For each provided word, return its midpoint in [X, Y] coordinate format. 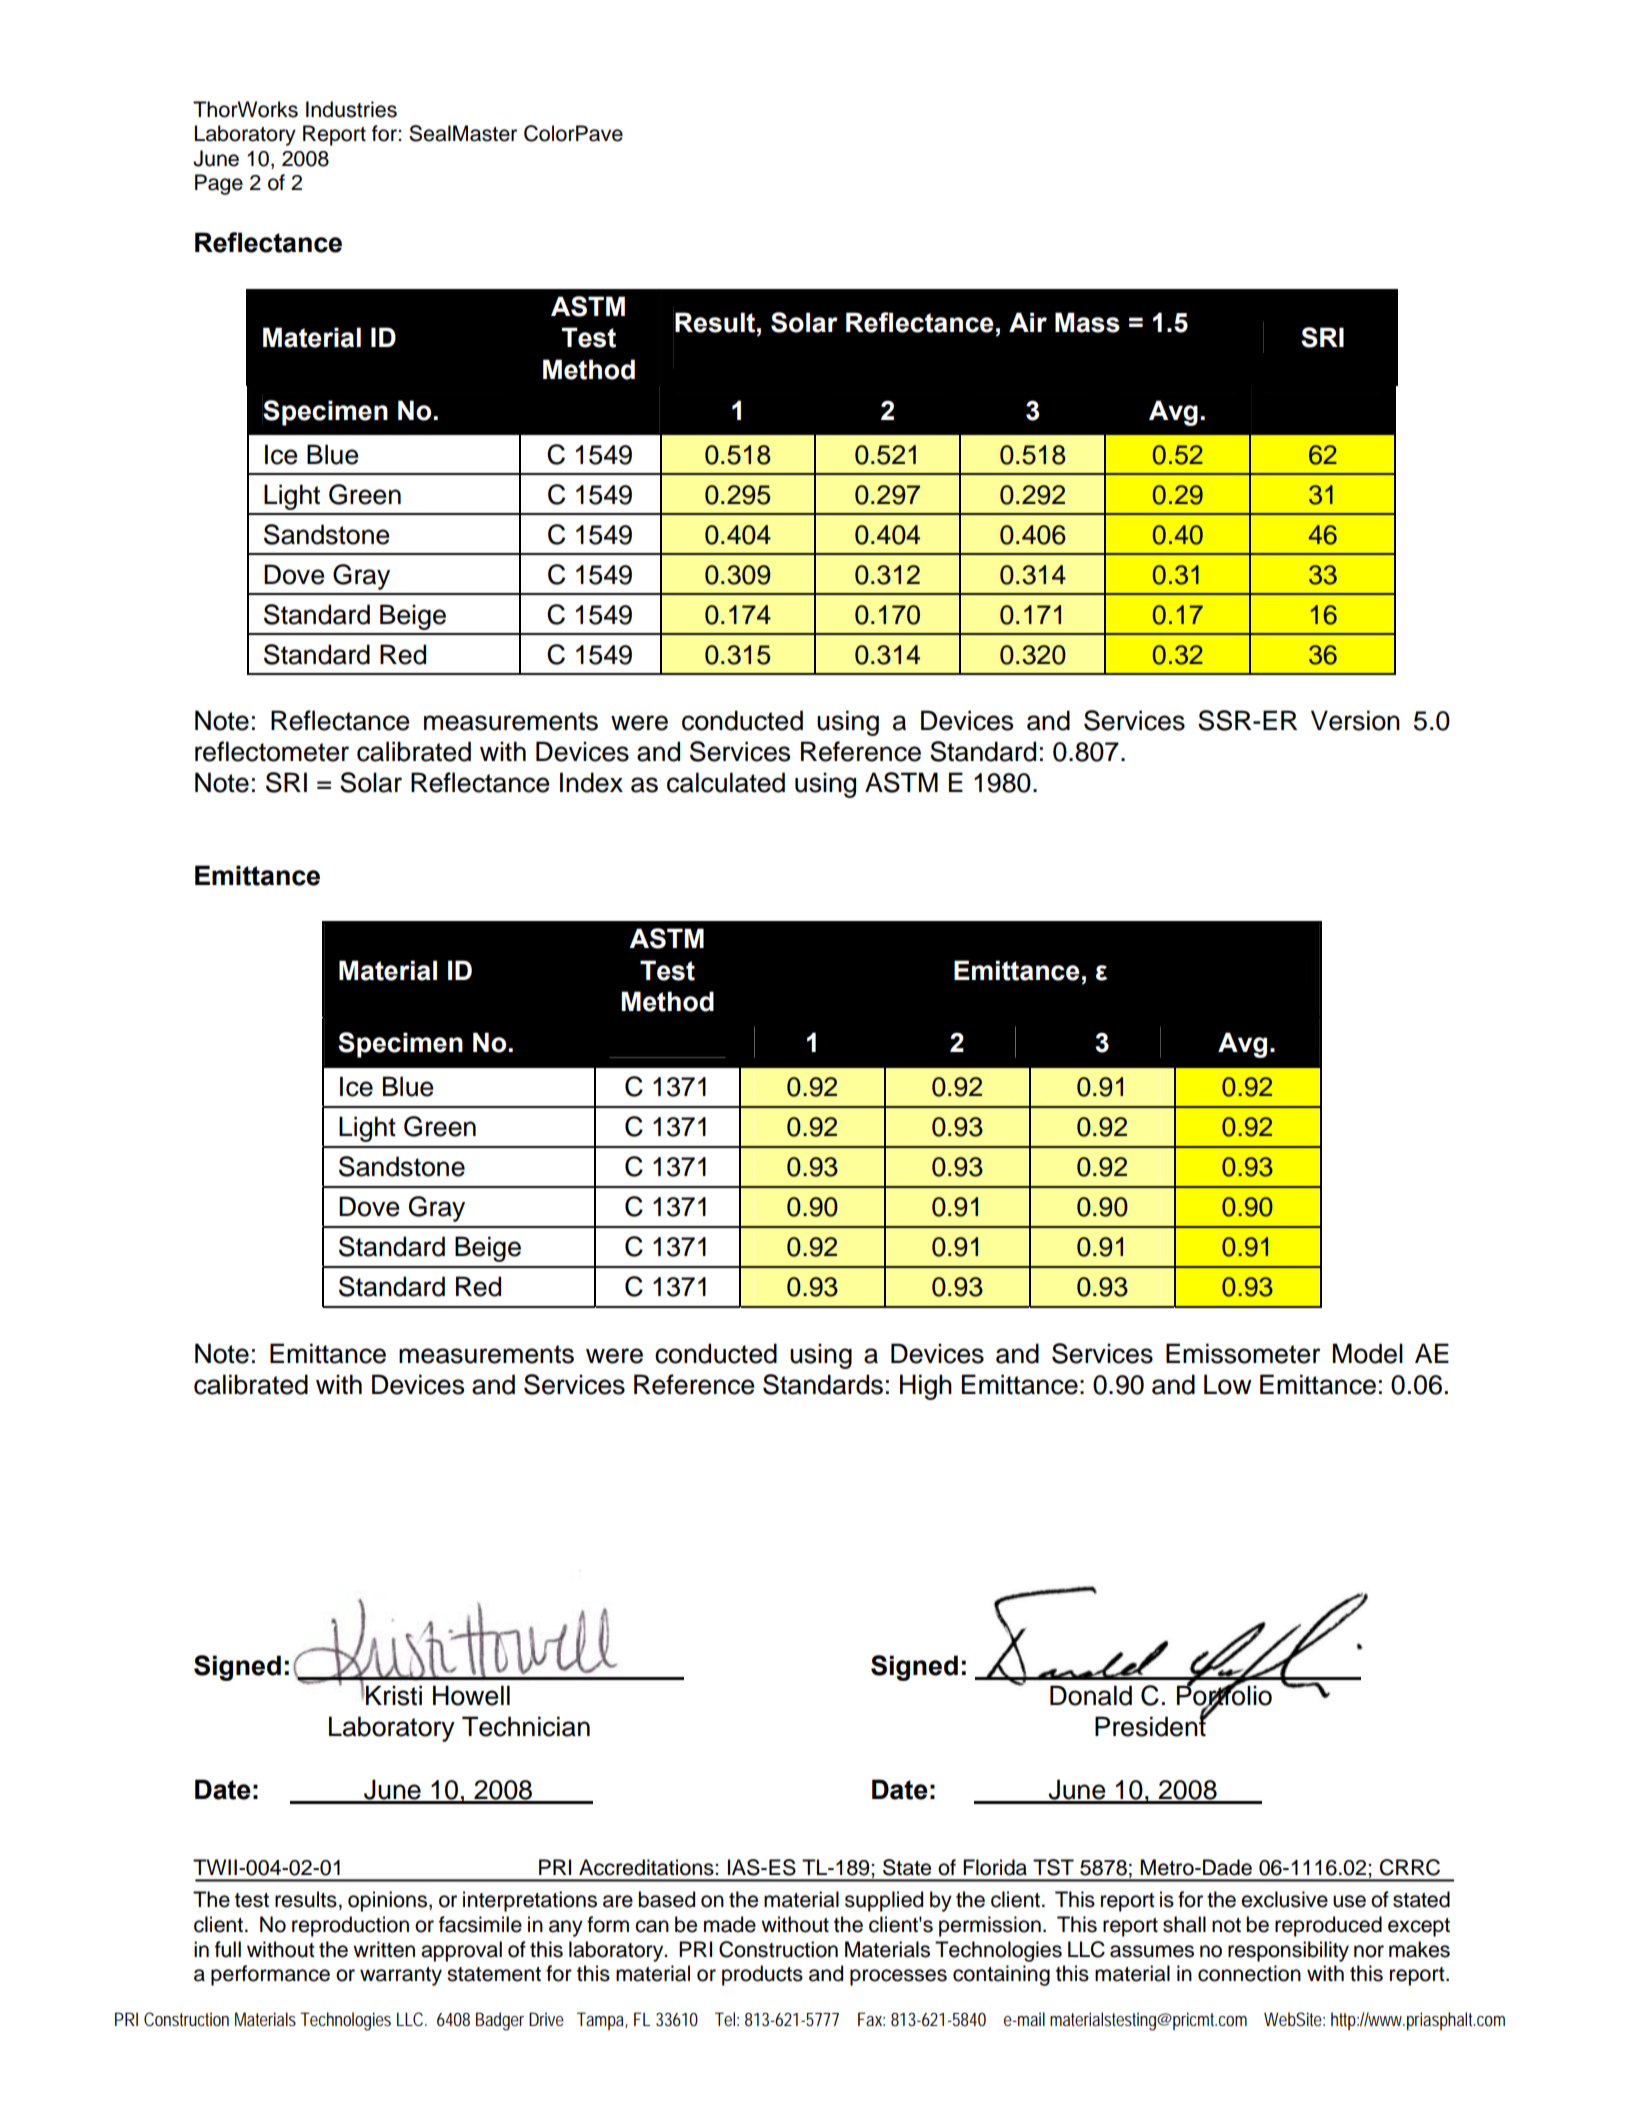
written [384, 1949]
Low [1228, 1384]
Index [591, 782]
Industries [351, 109]
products [762, 1975]
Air [1028, 322]
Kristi [394, 1695]
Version [1355, 720]
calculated [726, 782]
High [926, 1387]
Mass [1087, 322]
